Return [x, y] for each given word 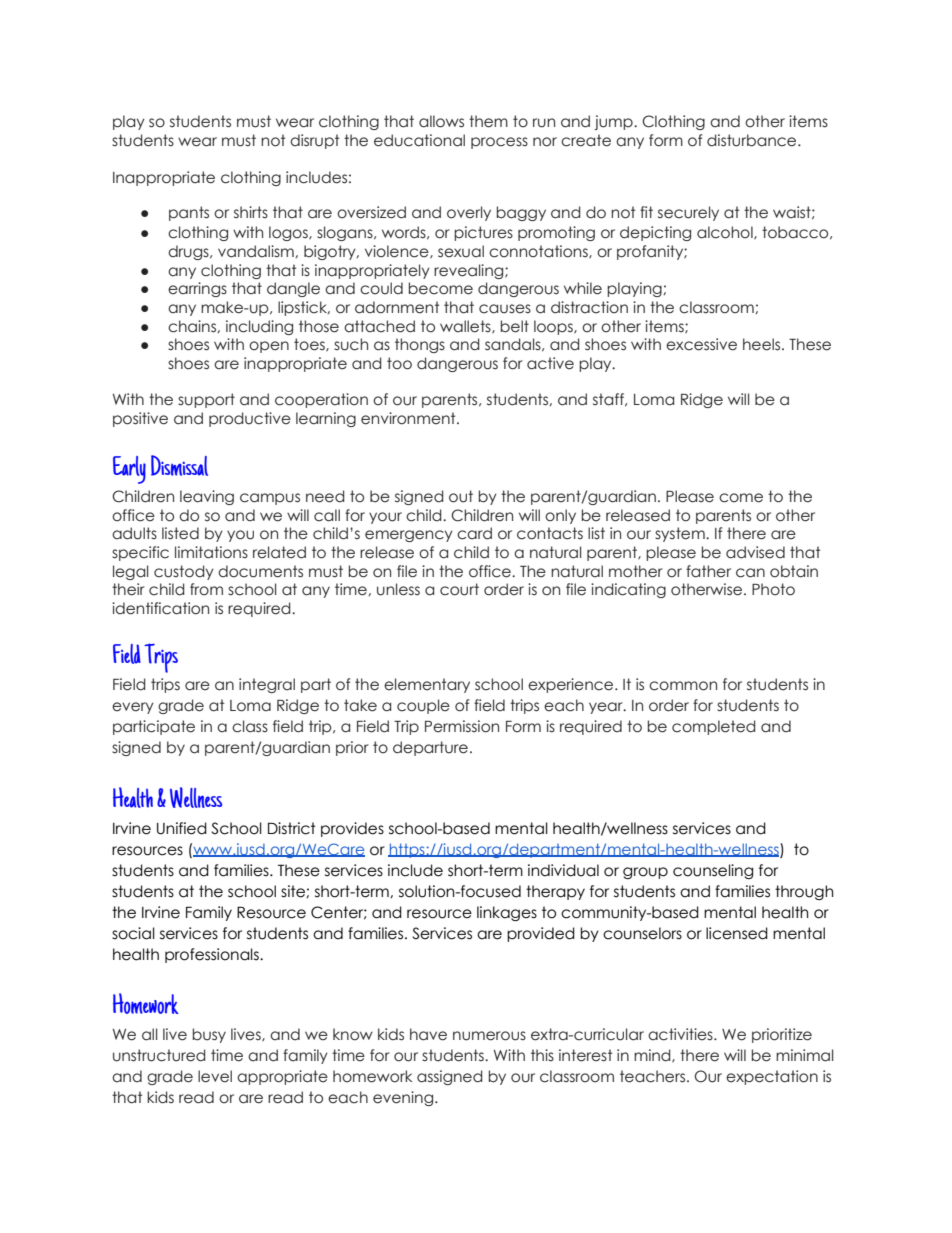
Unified [182, 828]
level [215, 1076]
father [708, 571]
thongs [420, 345]
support [206, 400]
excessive [701, 344]
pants [189, 213]
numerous [489, 1036]
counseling [713, 871]
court [459, 589]
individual [563, 870]
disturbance [753, 140]
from [206, 589]
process [499, 143]
